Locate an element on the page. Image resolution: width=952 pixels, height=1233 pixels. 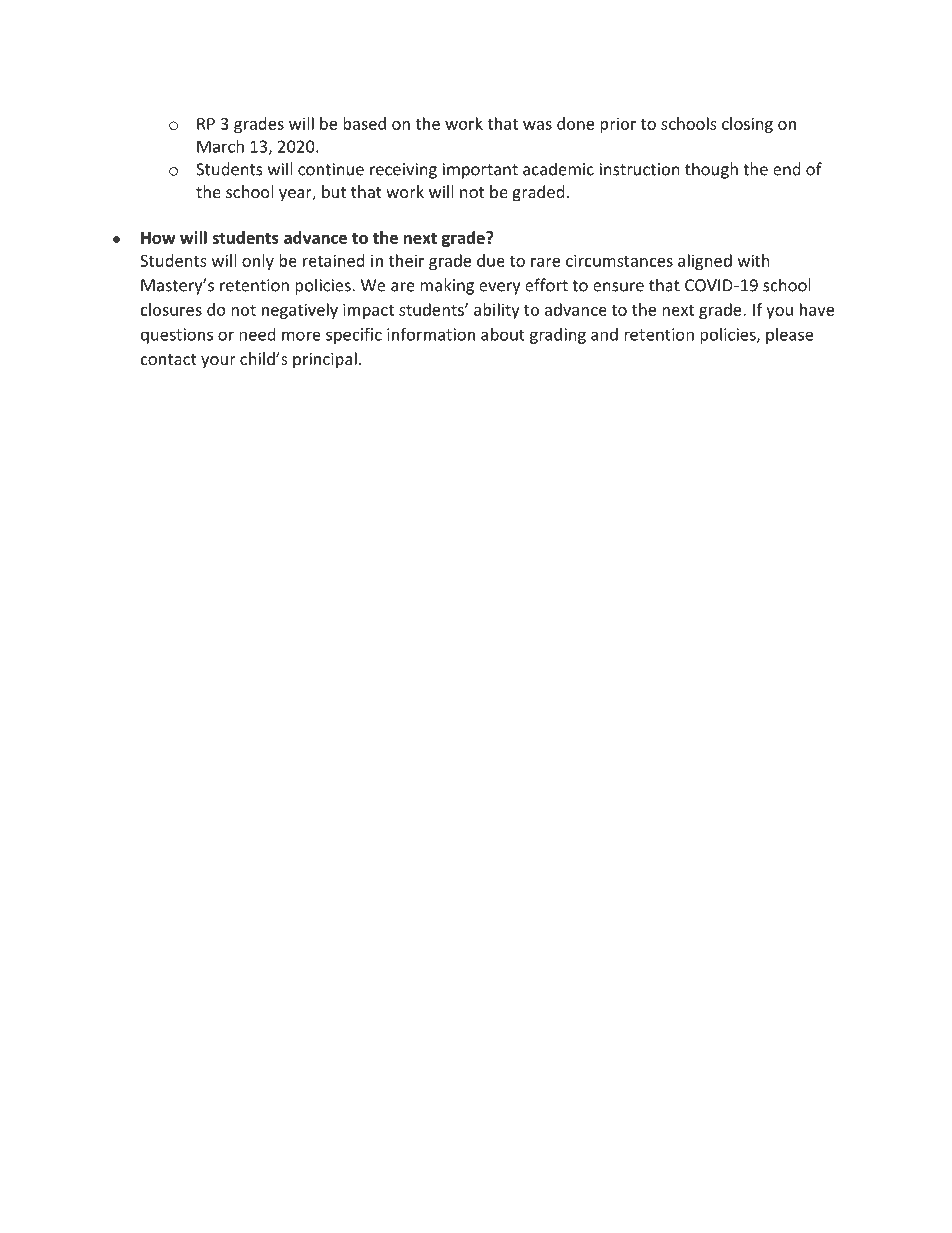
closing is located at coordinates (747, 125).
